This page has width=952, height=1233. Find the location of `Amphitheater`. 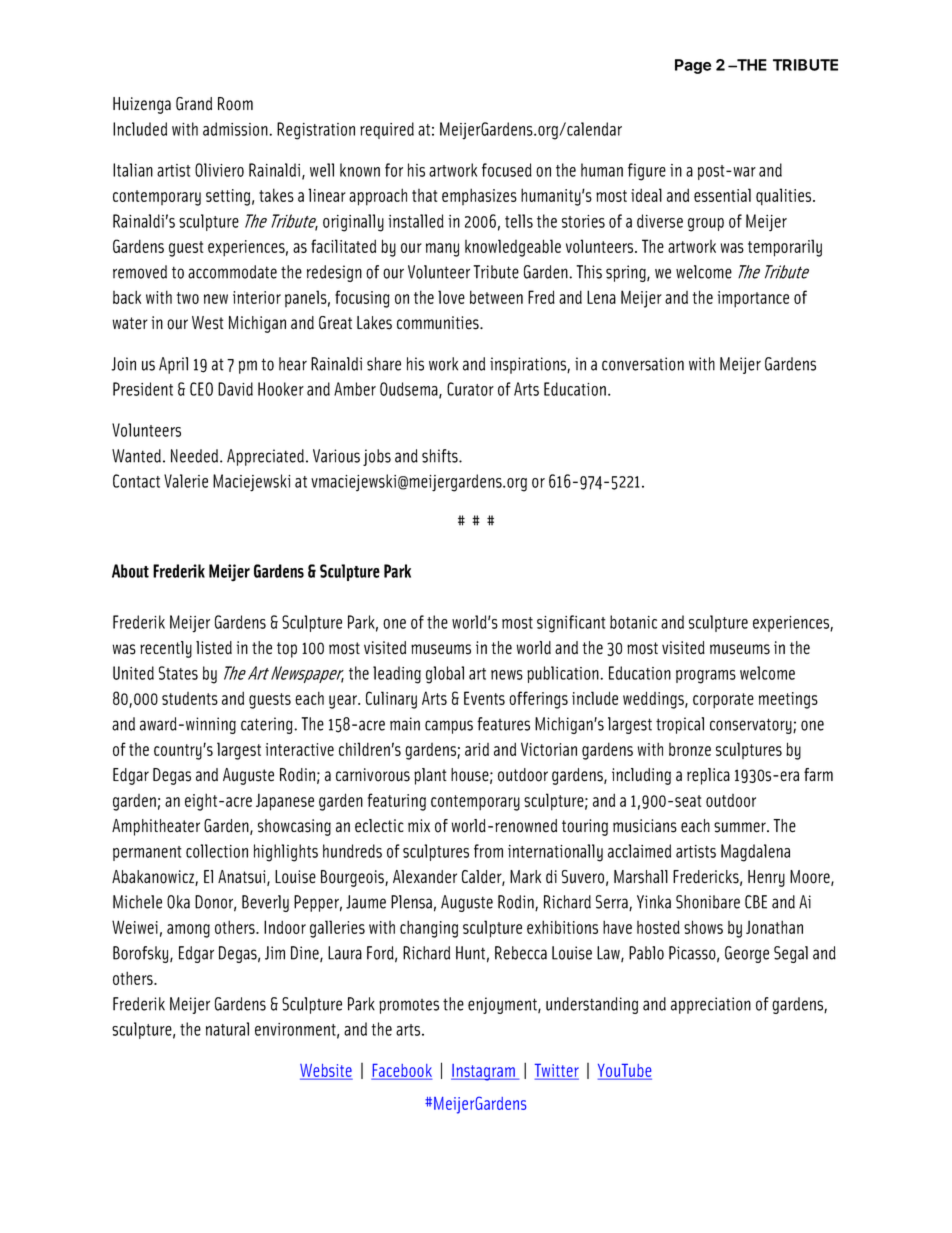

Amphitheater is located at coordinates (156, 827).
